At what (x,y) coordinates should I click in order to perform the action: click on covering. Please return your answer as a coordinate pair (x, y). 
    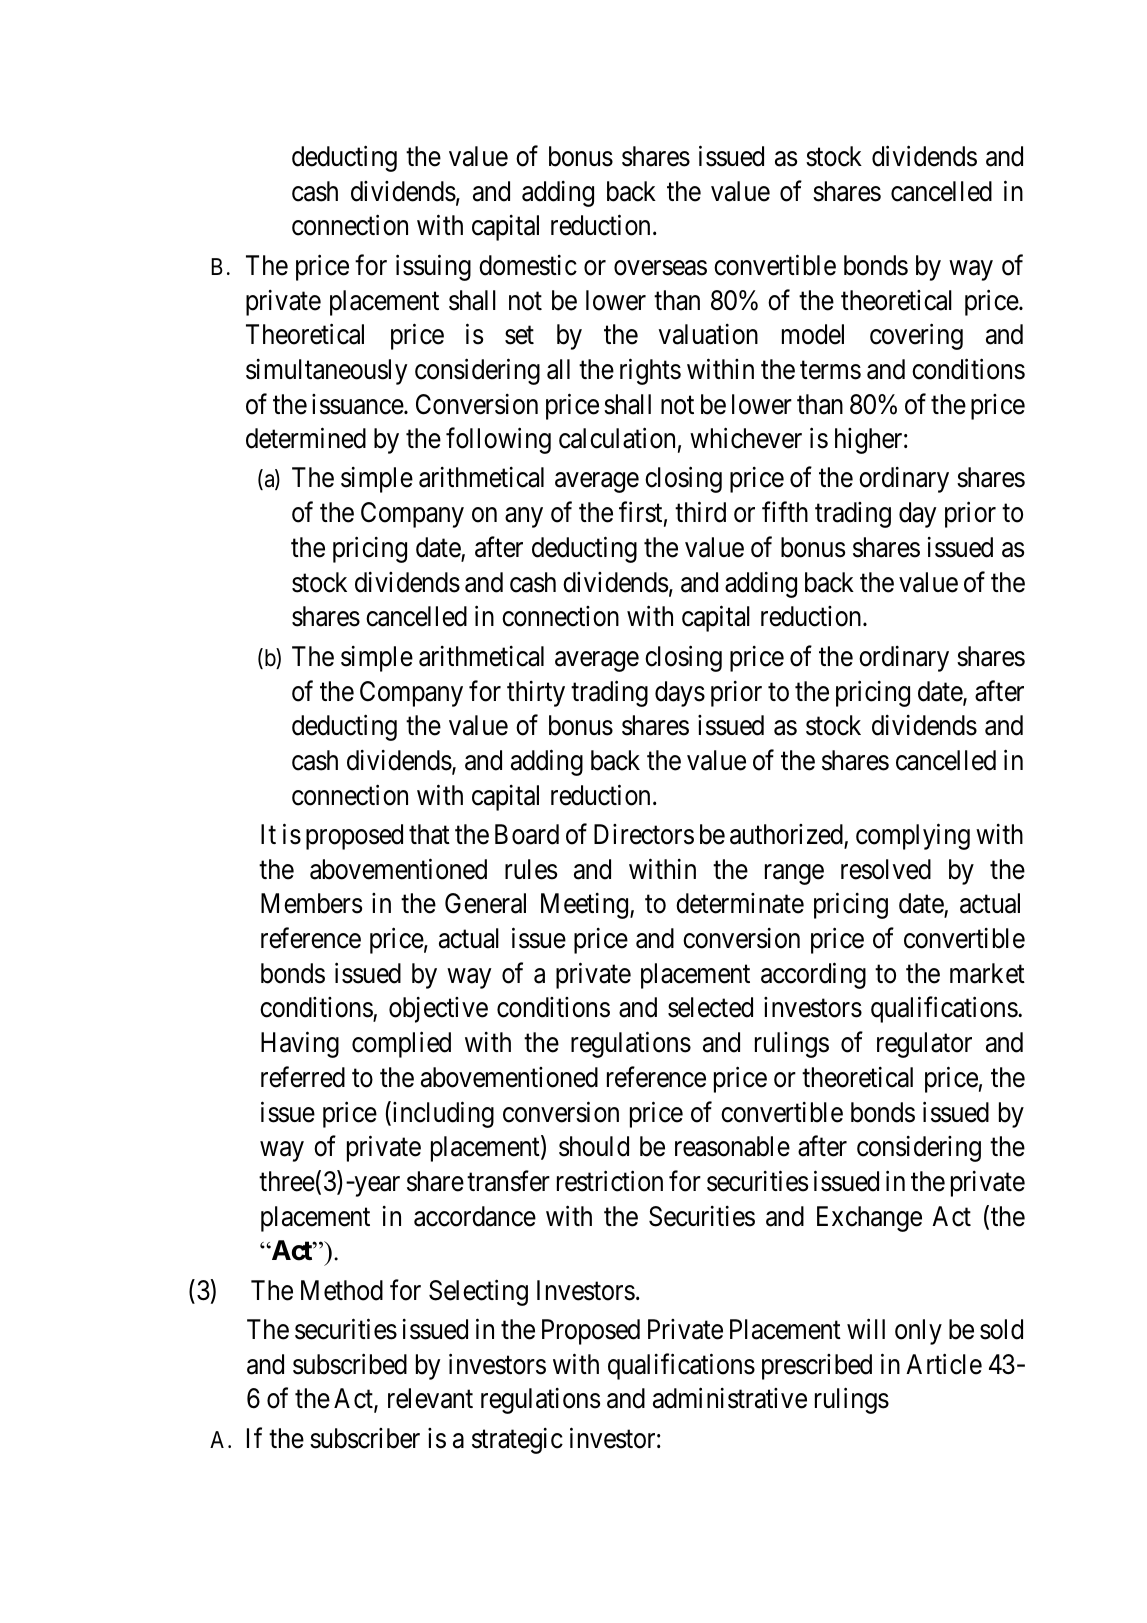
    Looking at the image, I should click on (916, 337).
